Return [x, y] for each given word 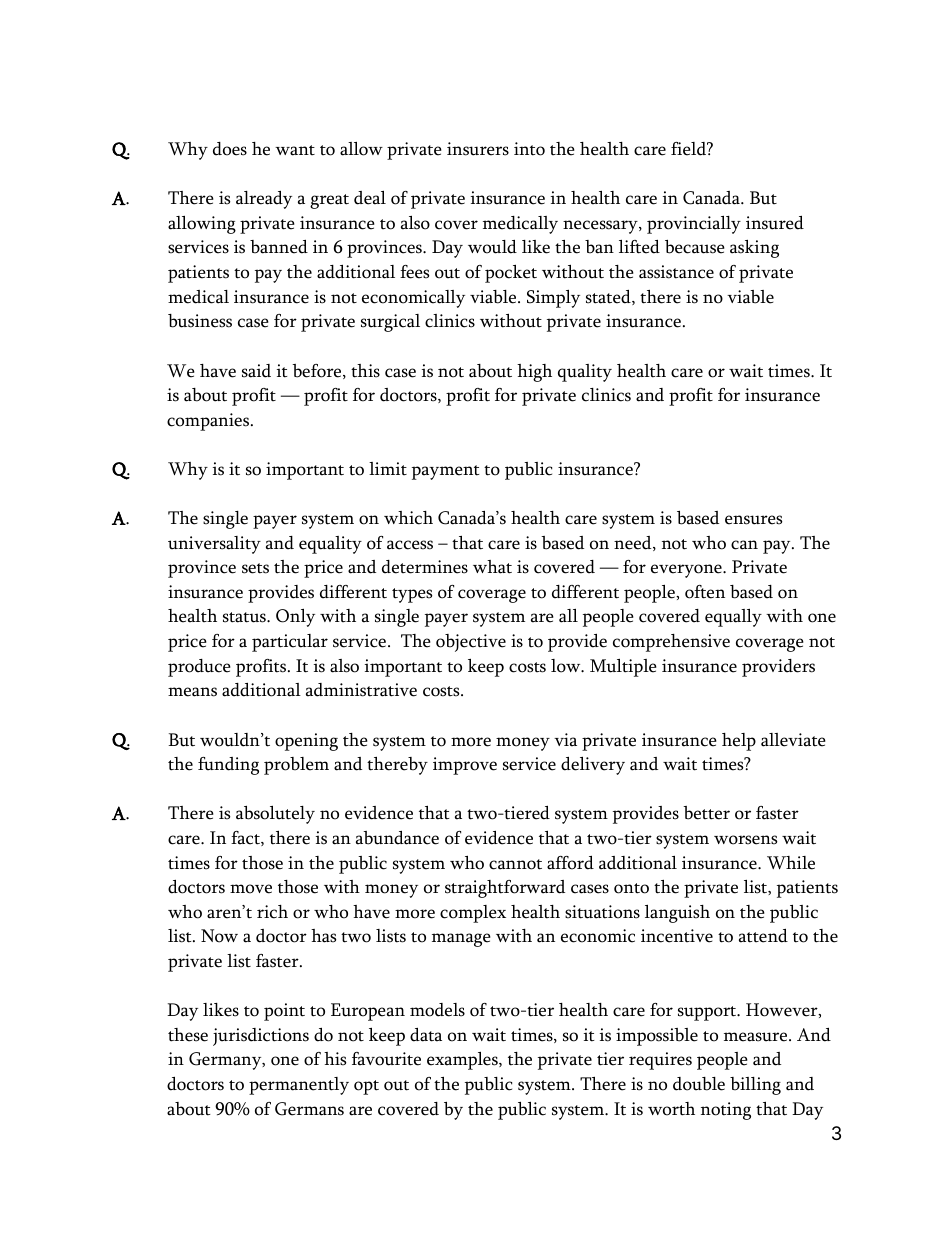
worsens [745, 840]
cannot [515, 864]
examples [463, 1061]
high [534, 373]
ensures [753, 520]
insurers [478, 149]
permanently [299, 1086]
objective [471, 643]
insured [775, 223]
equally [733, 618]
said [256, 371]
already [264, 200]
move [251, 889]
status [245, 617]
